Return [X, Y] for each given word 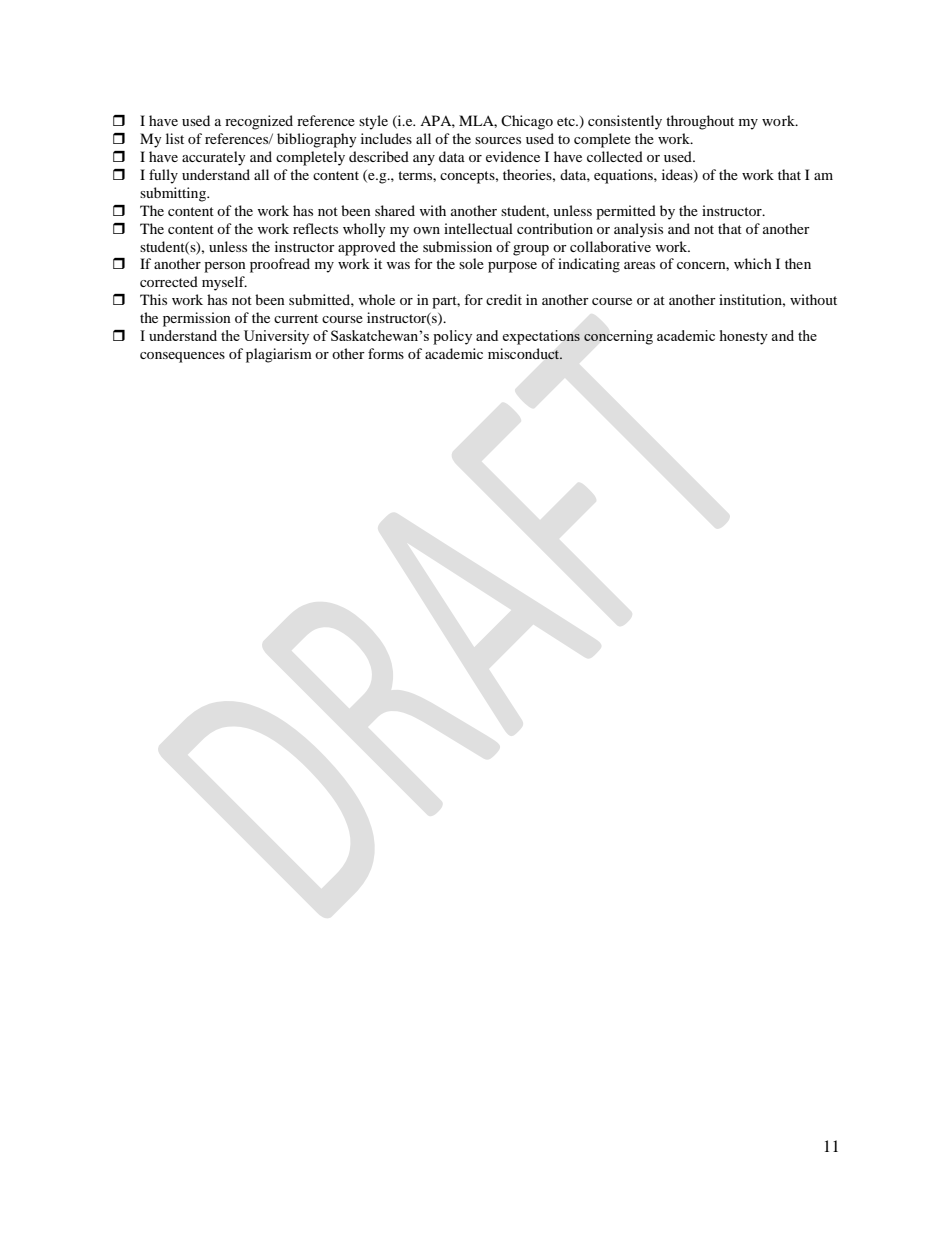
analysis [638, 230]
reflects [315, 228]
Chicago [527, 122]
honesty [744, 337]
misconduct [525, 354]
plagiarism [279, 355]
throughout [700, 122]
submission [457, 246]
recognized [259, 122]
